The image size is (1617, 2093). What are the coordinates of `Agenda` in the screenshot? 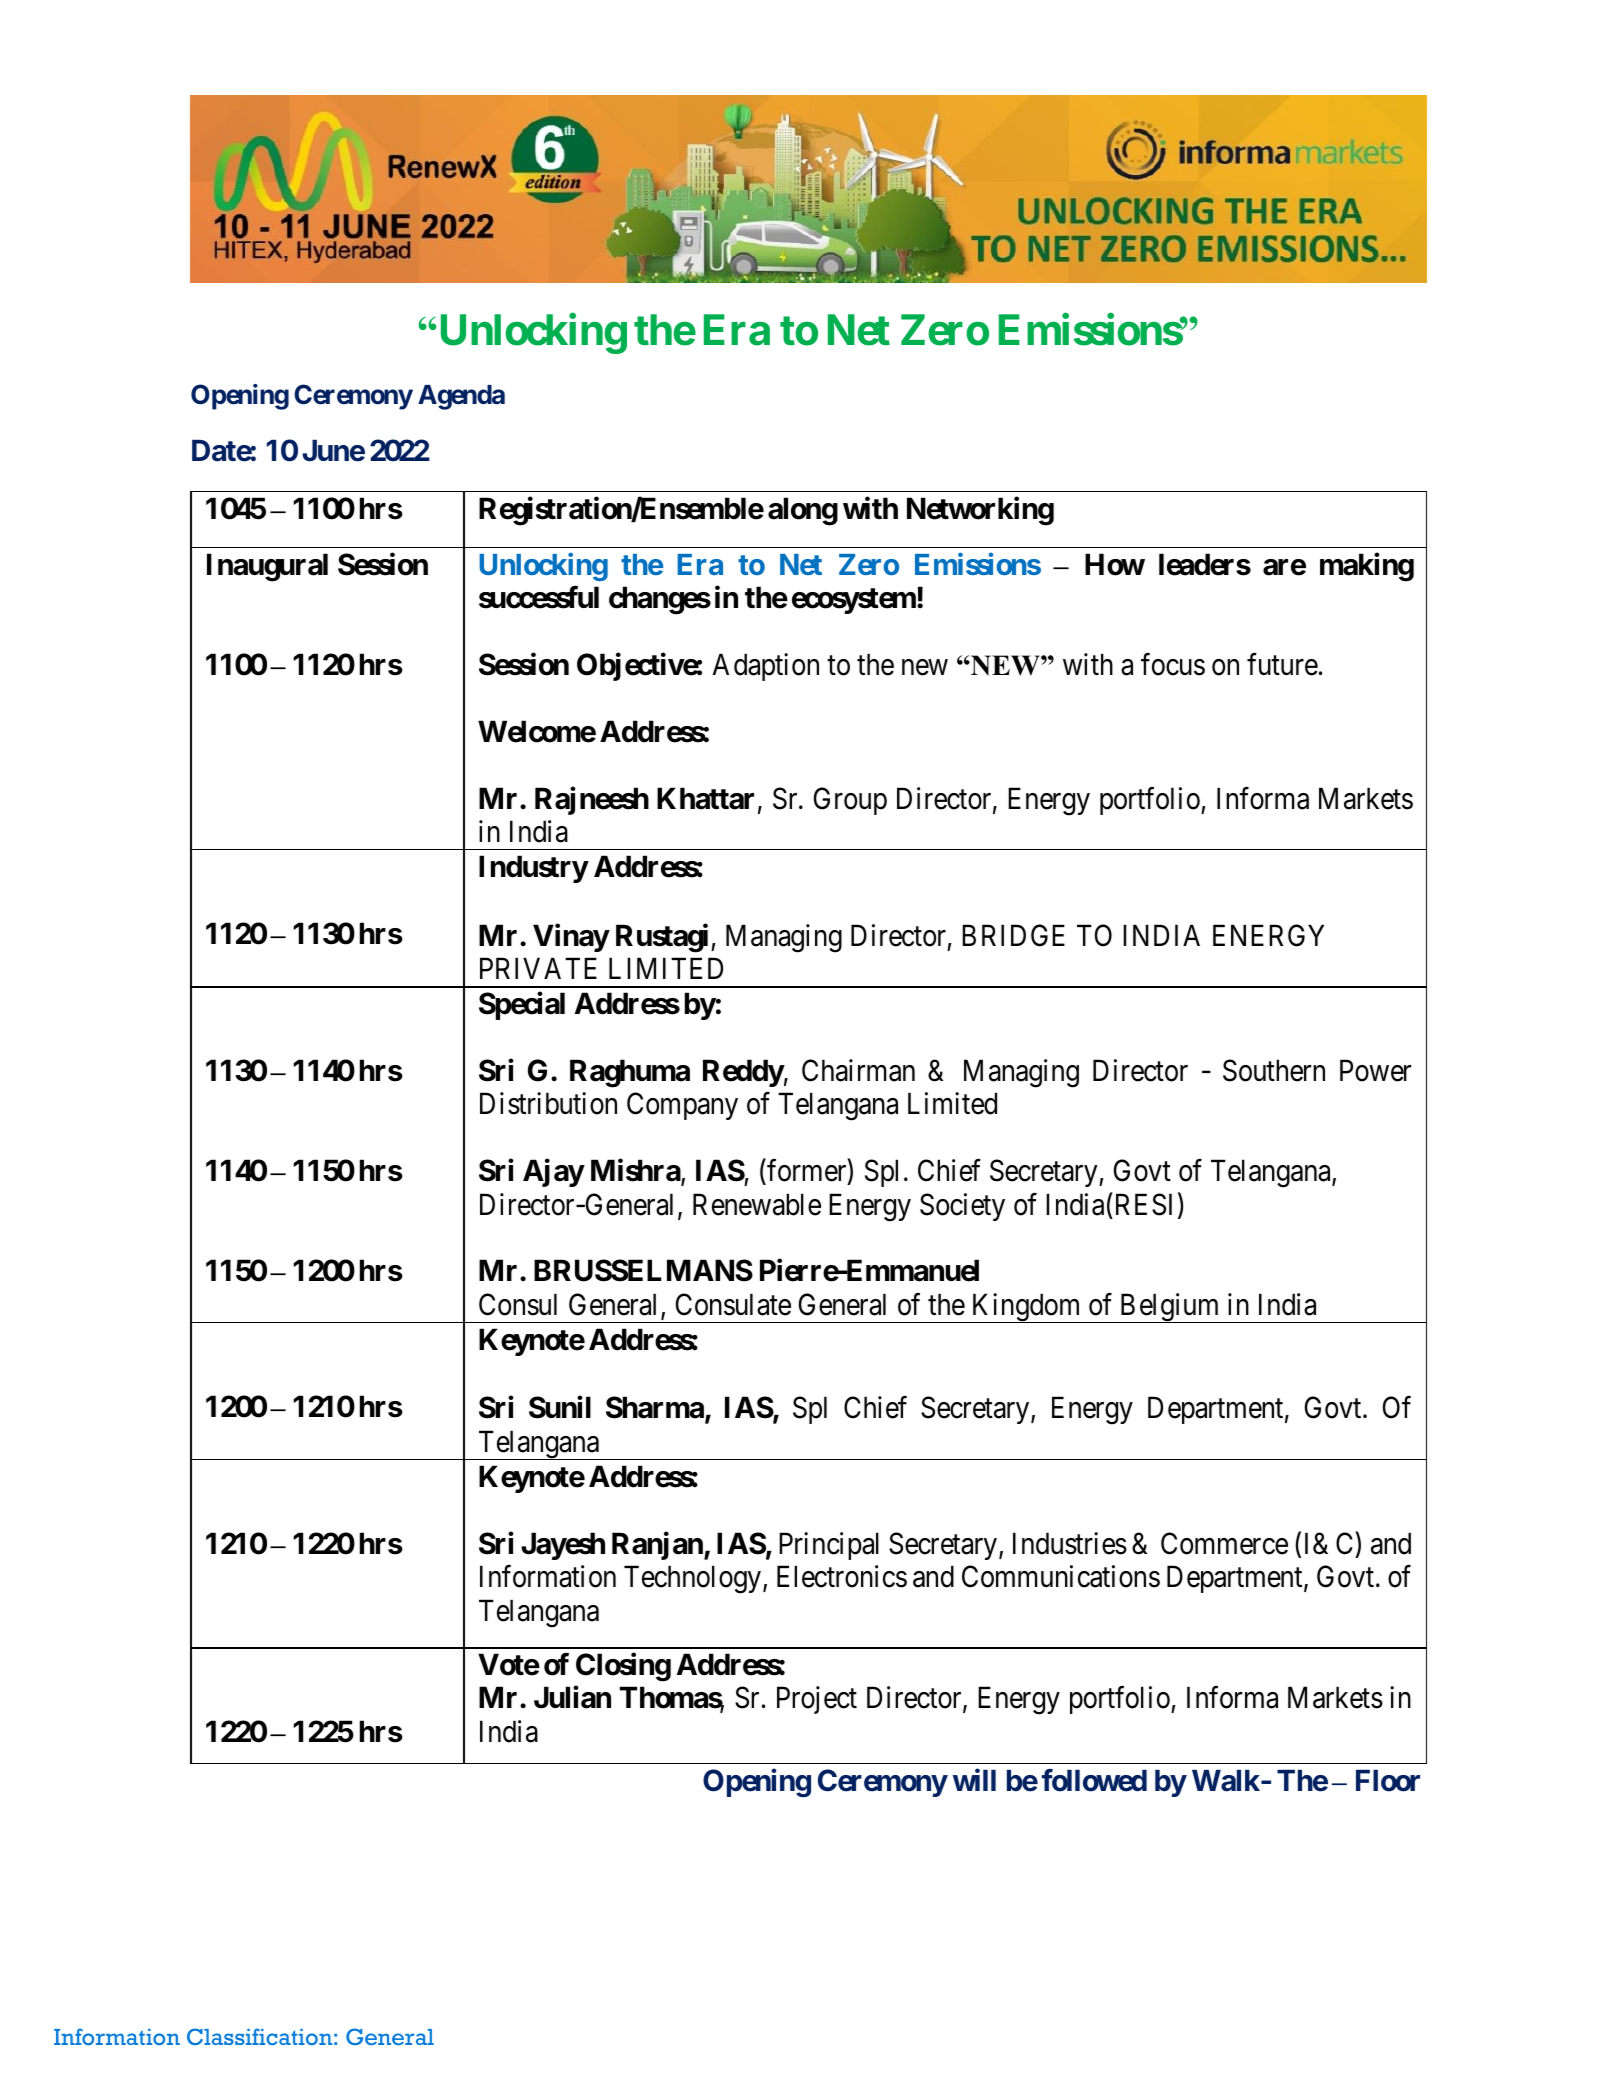 It's located at (461, 397).
